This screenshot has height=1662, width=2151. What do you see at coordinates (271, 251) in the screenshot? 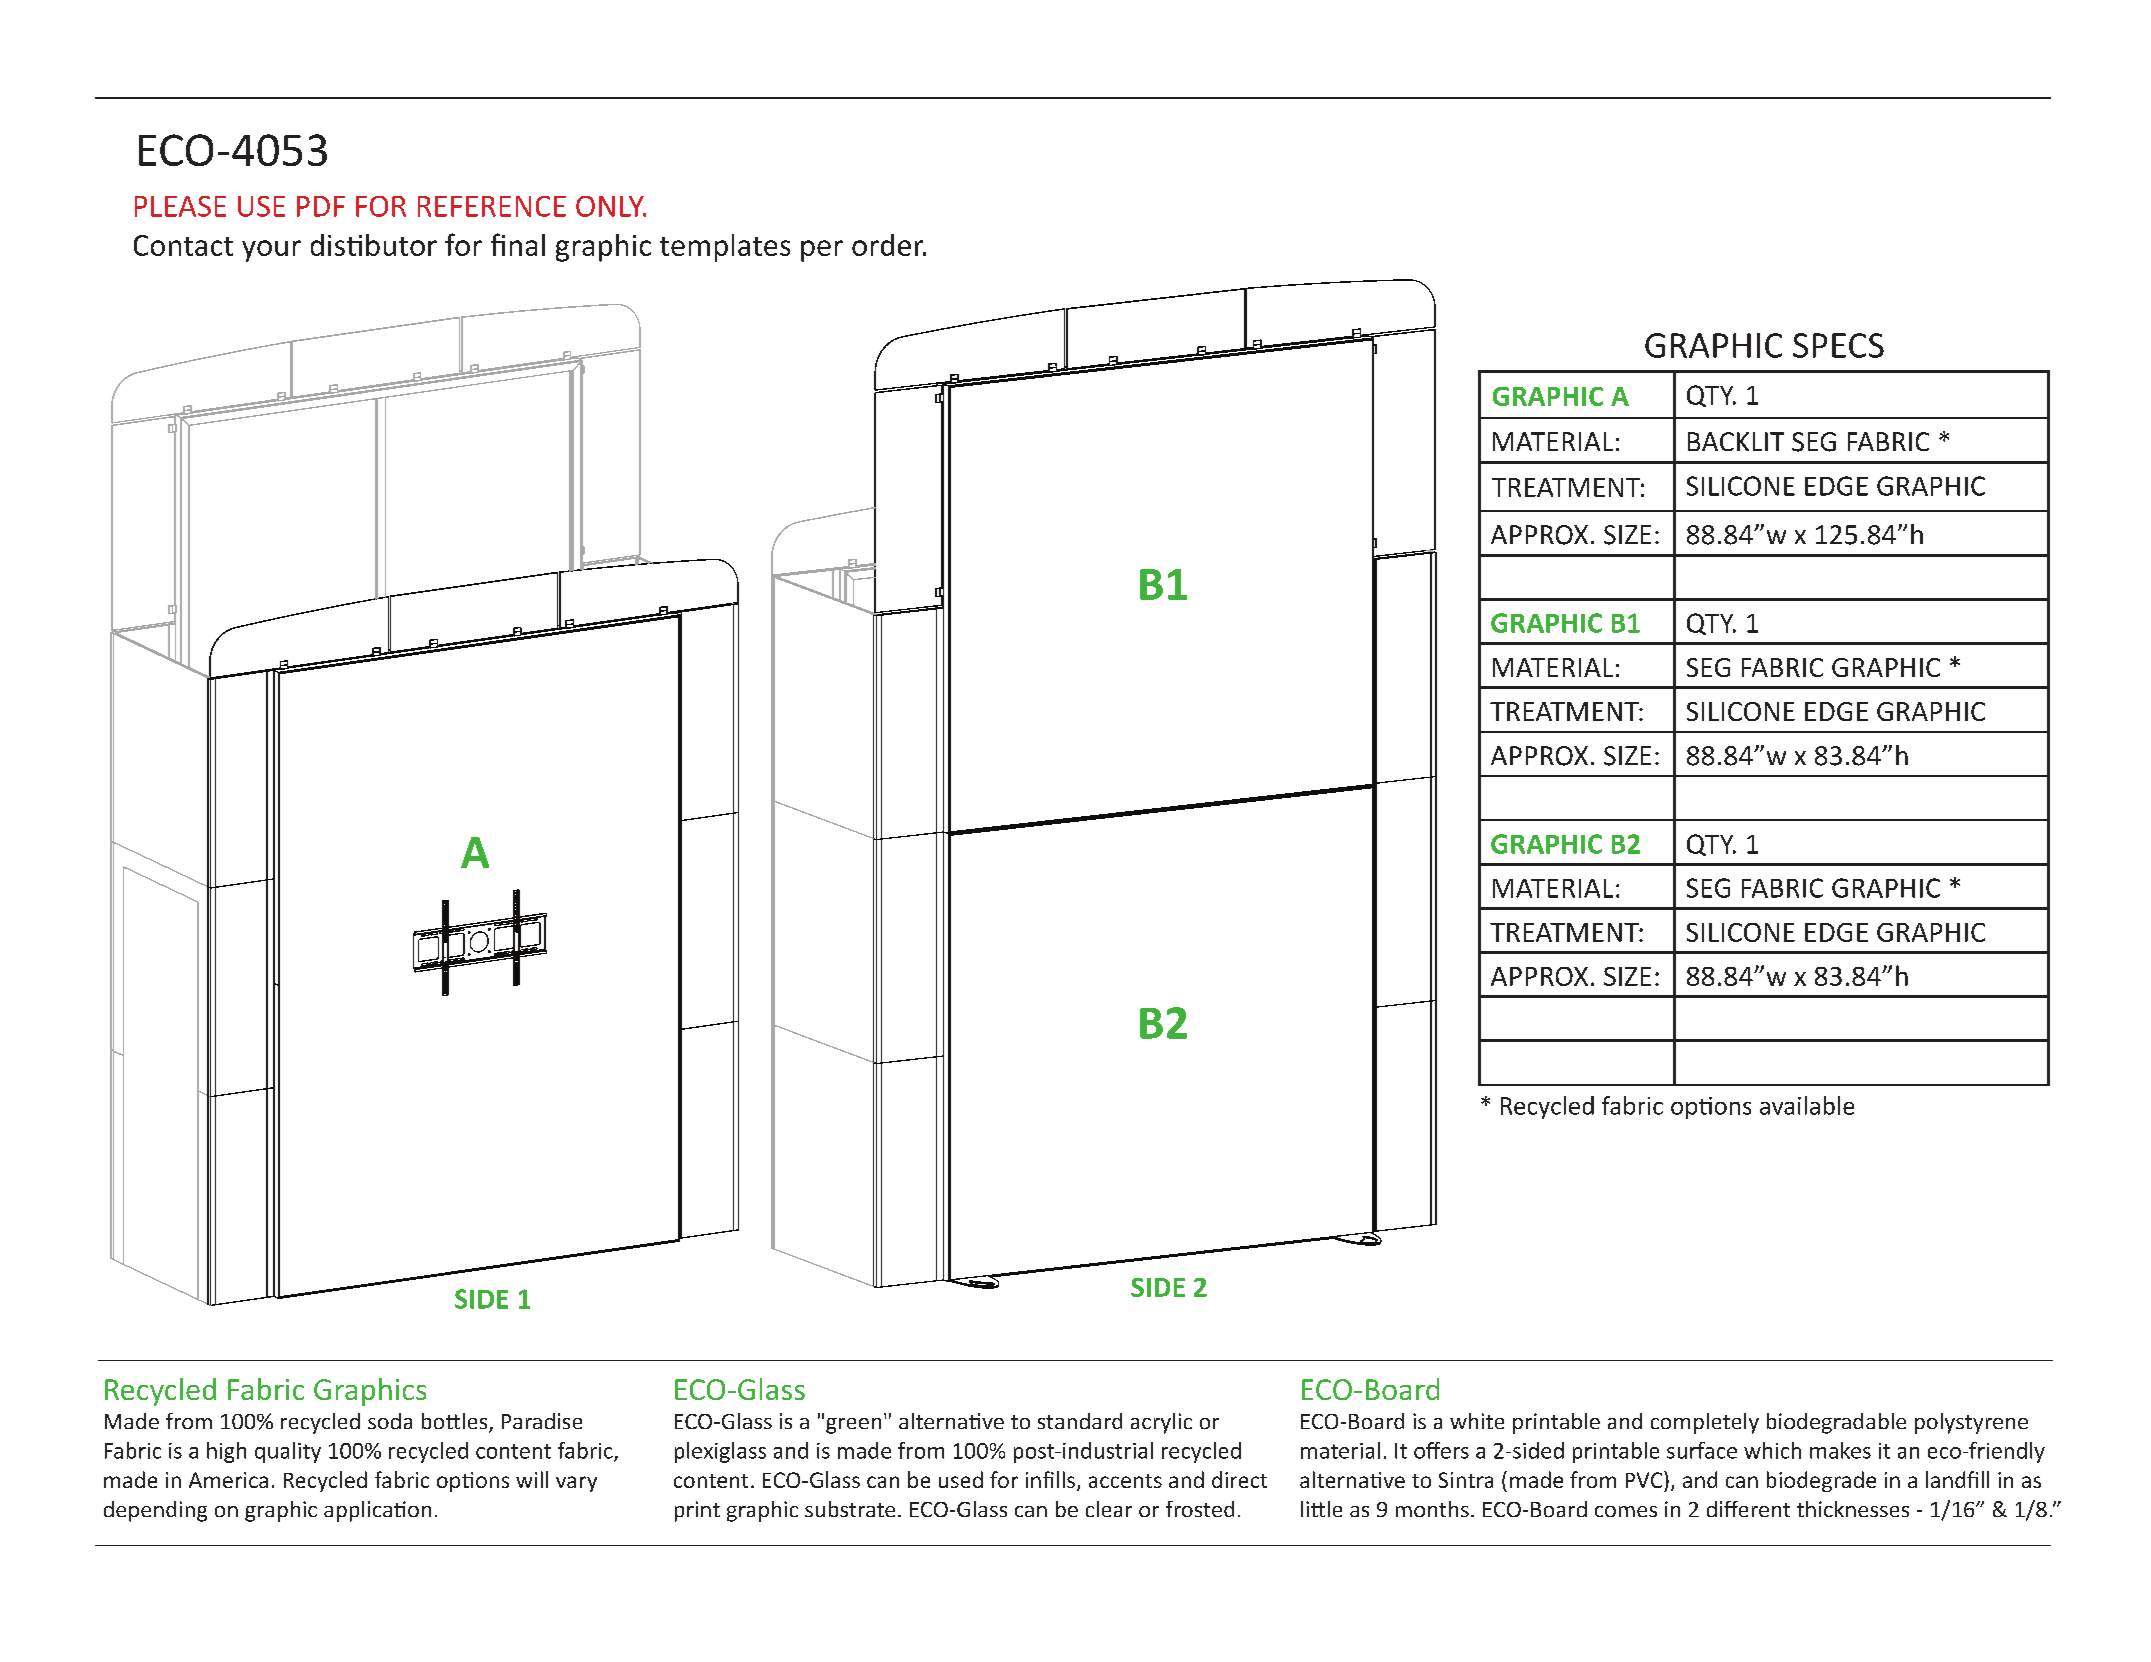
I see `your` at bounding box center [271, 251].
